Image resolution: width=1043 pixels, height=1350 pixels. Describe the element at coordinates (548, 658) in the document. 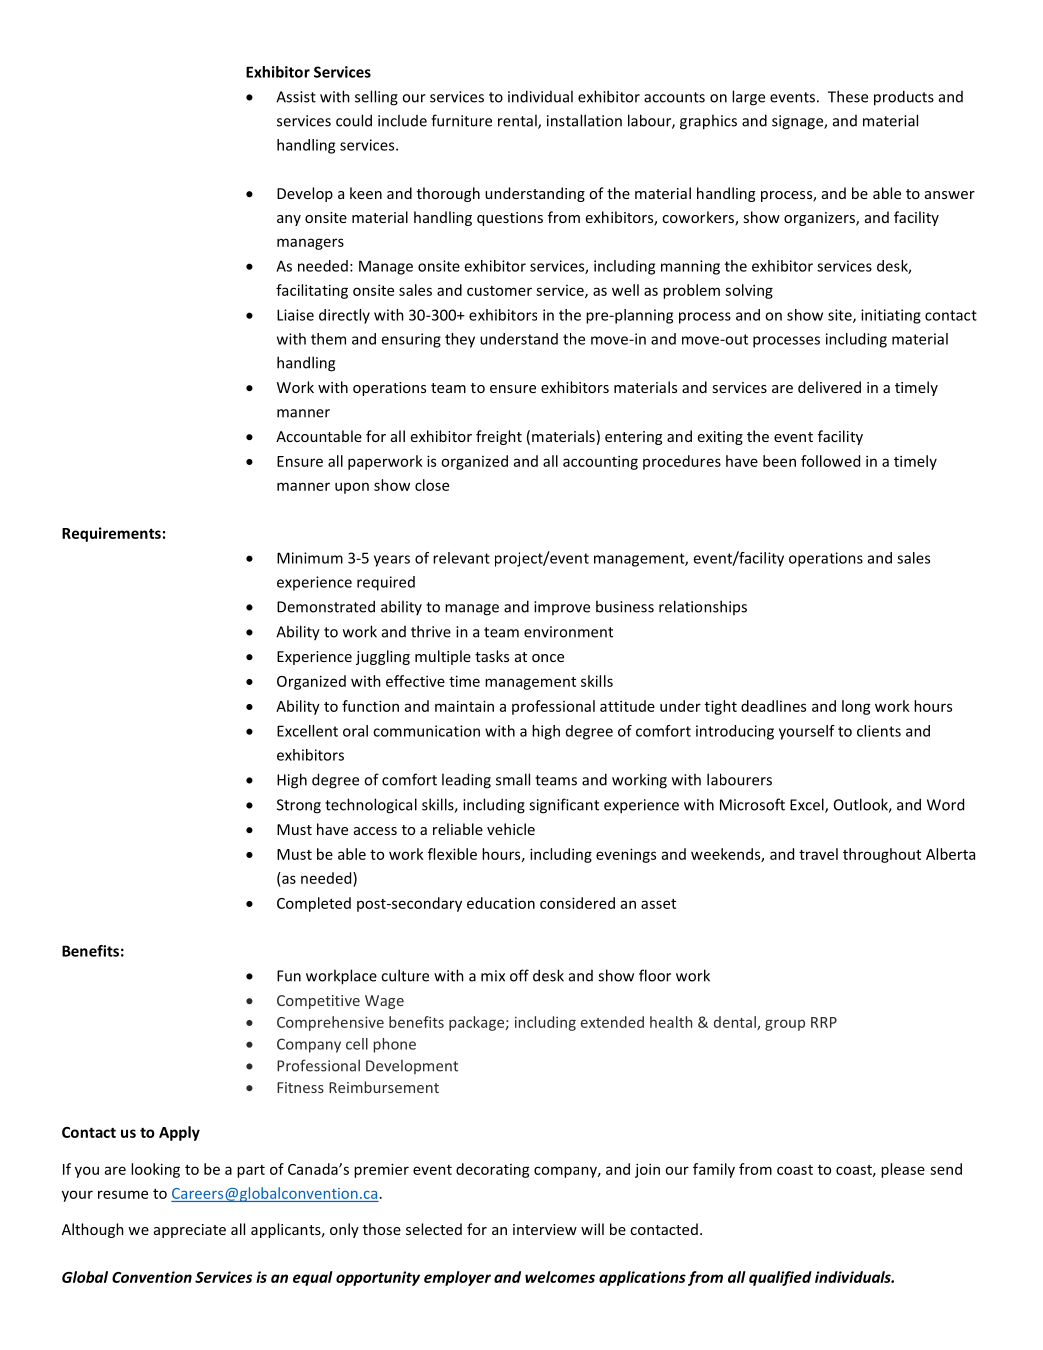

I see `once` at that location.
